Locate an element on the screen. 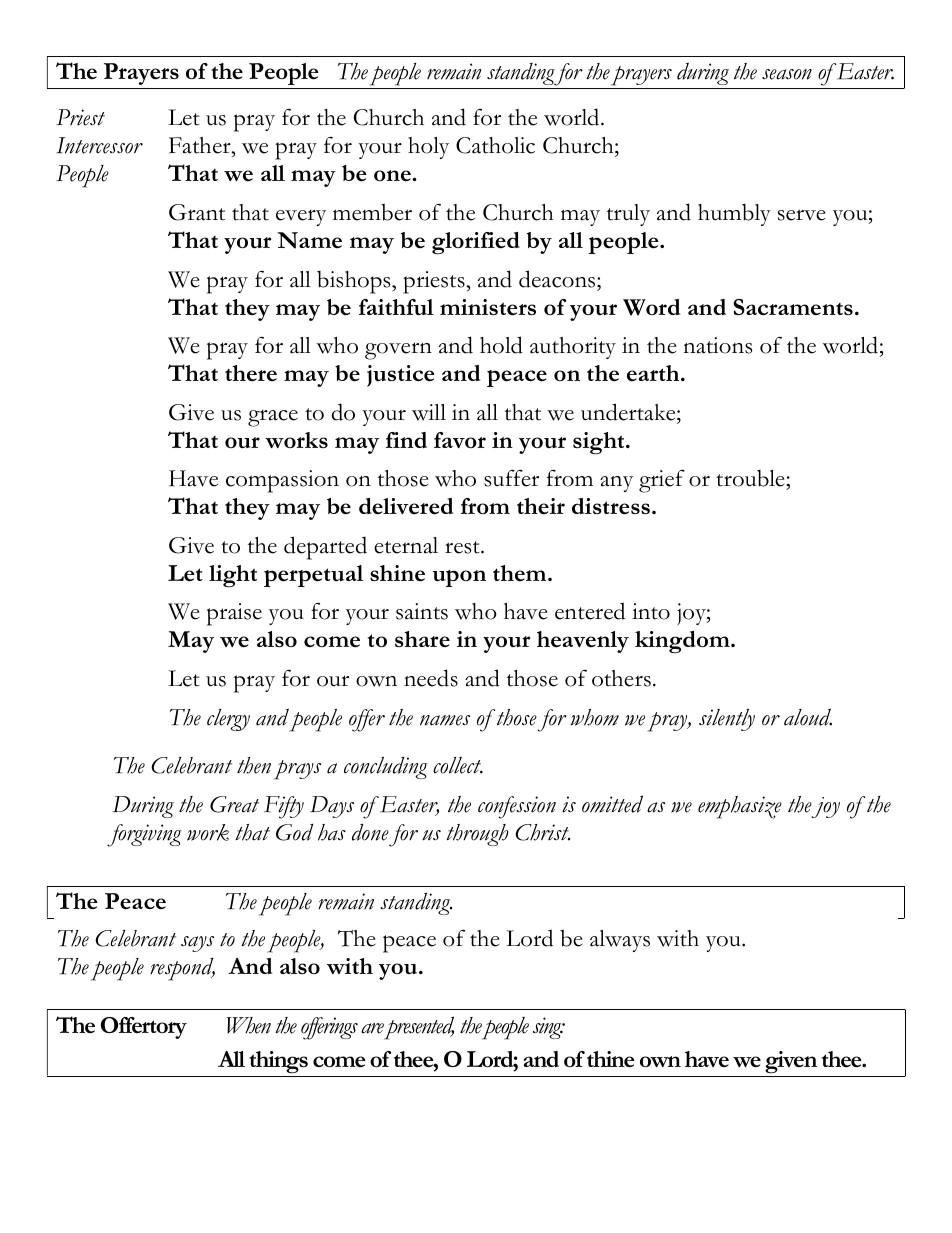  presented is located at coordinates (417, 1028).
